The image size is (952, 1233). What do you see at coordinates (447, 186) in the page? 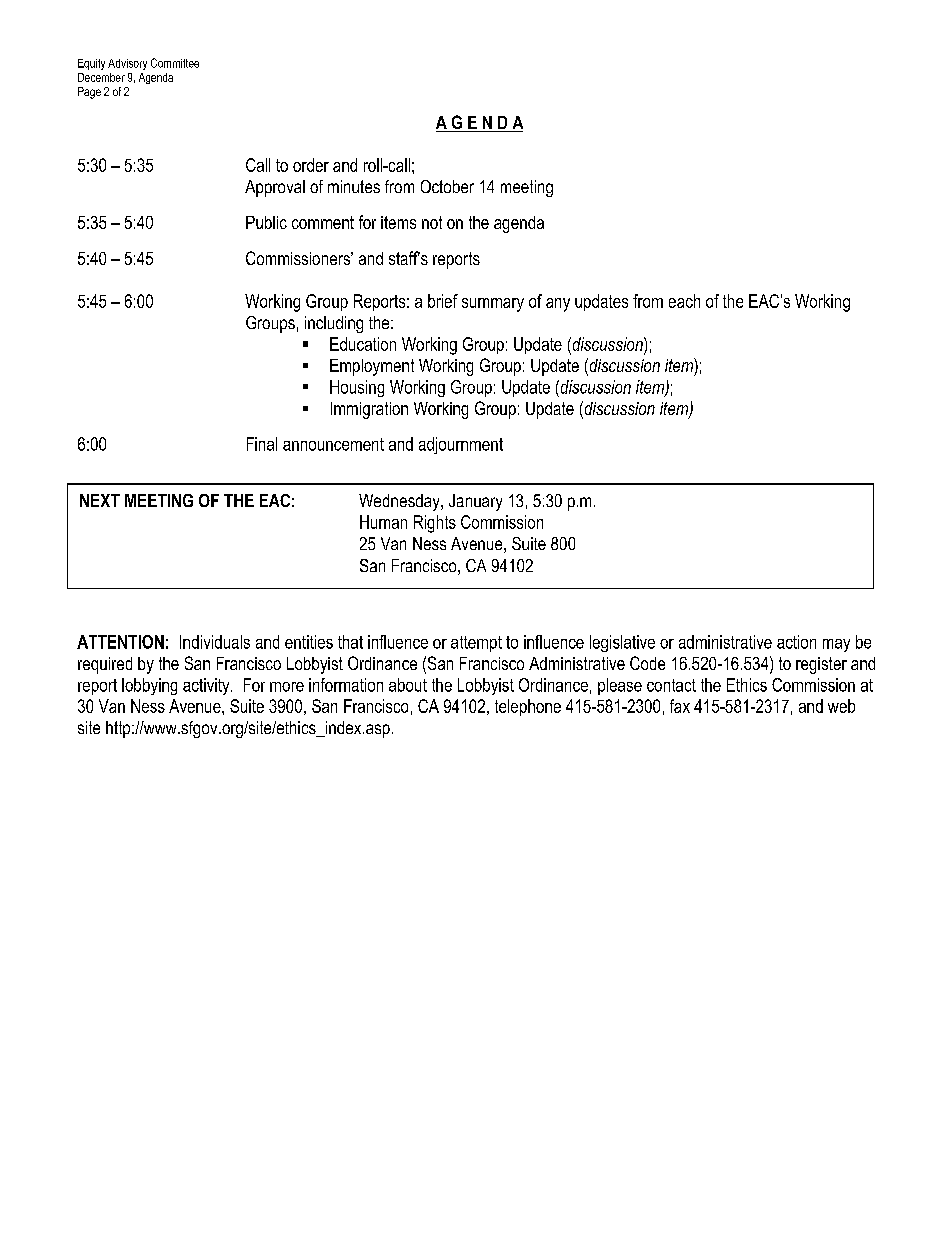
I see `October` at bounding box center [447, 186].
